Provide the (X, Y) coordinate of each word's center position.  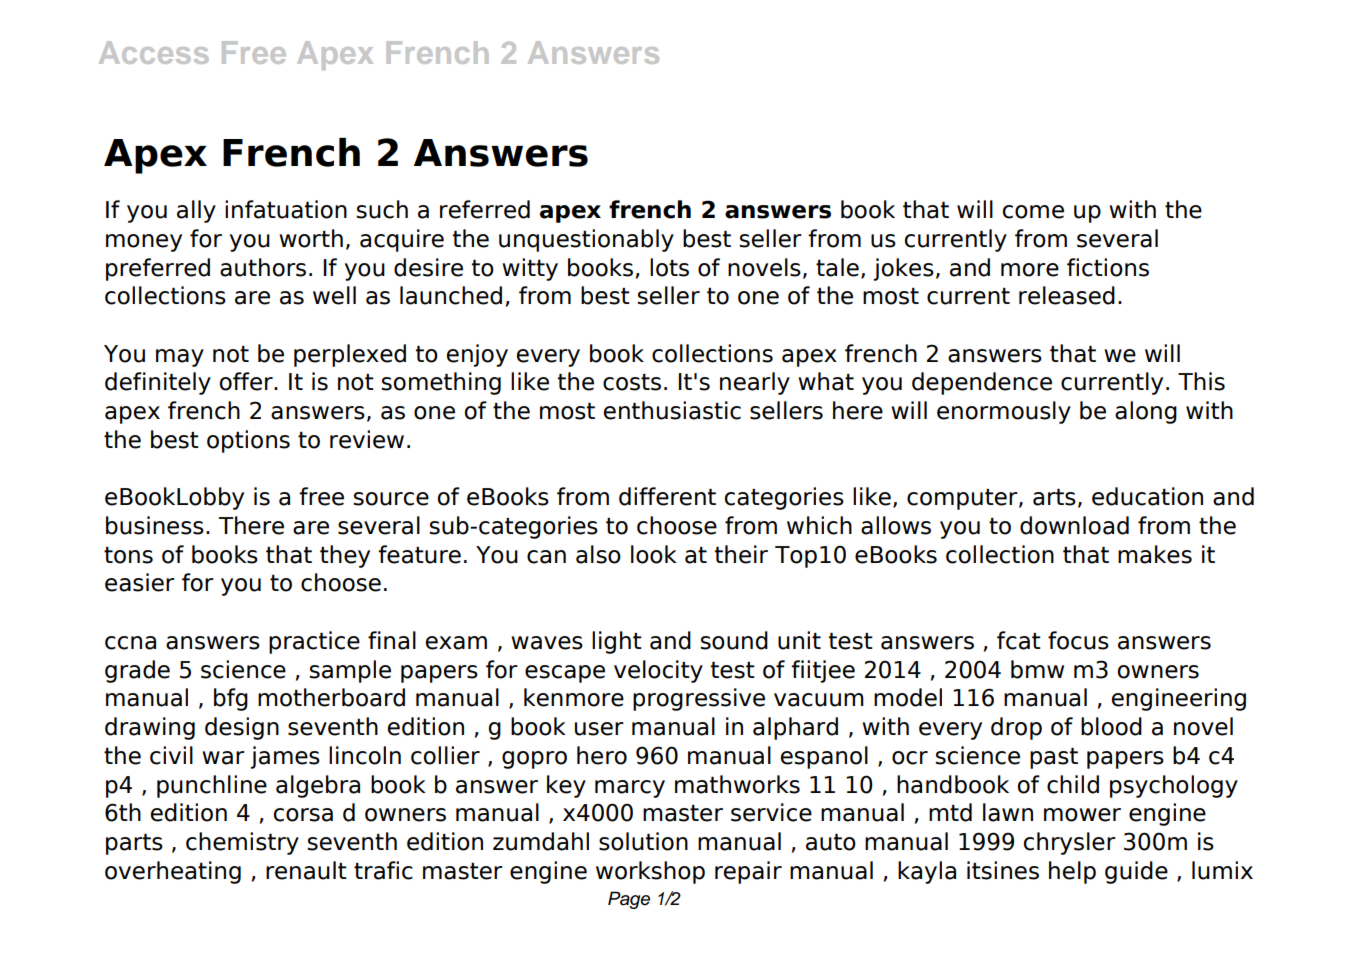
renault (306, 870)
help (1072, 872)
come (1033, 212)
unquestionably (586, 240)
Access (154, 52)
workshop (650, 872)
